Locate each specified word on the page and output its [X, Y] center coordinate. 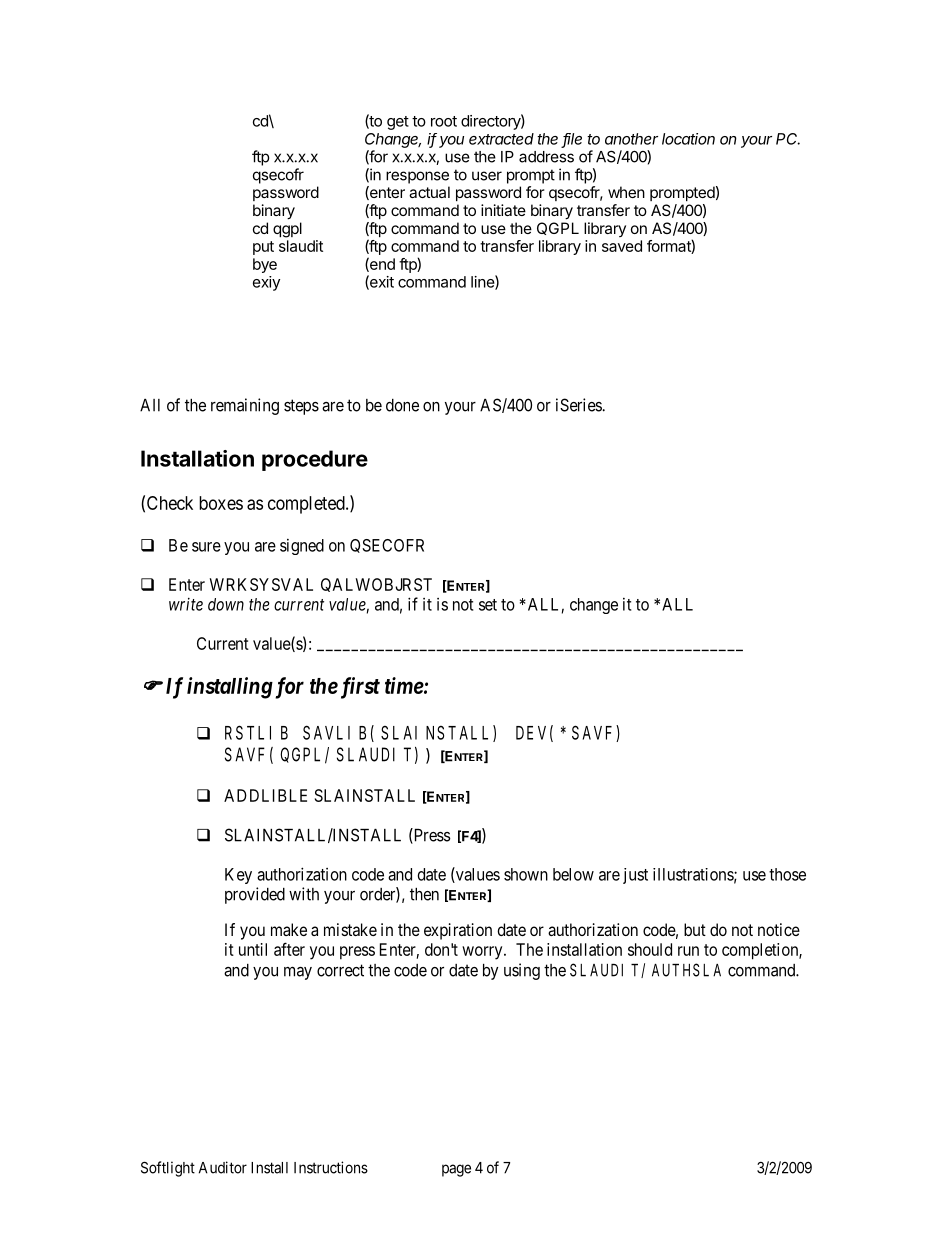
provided [255, 895]
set [488, 605]
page [456, 1170]
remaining [245, 406]
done [402, 405]
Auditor [223, 1167]
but [695, 929]
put [263, 248]
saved [622, 246]
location [688, 139]
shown [526, 874]
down [226, 604]
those [787, 874]
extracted [501, 139]
